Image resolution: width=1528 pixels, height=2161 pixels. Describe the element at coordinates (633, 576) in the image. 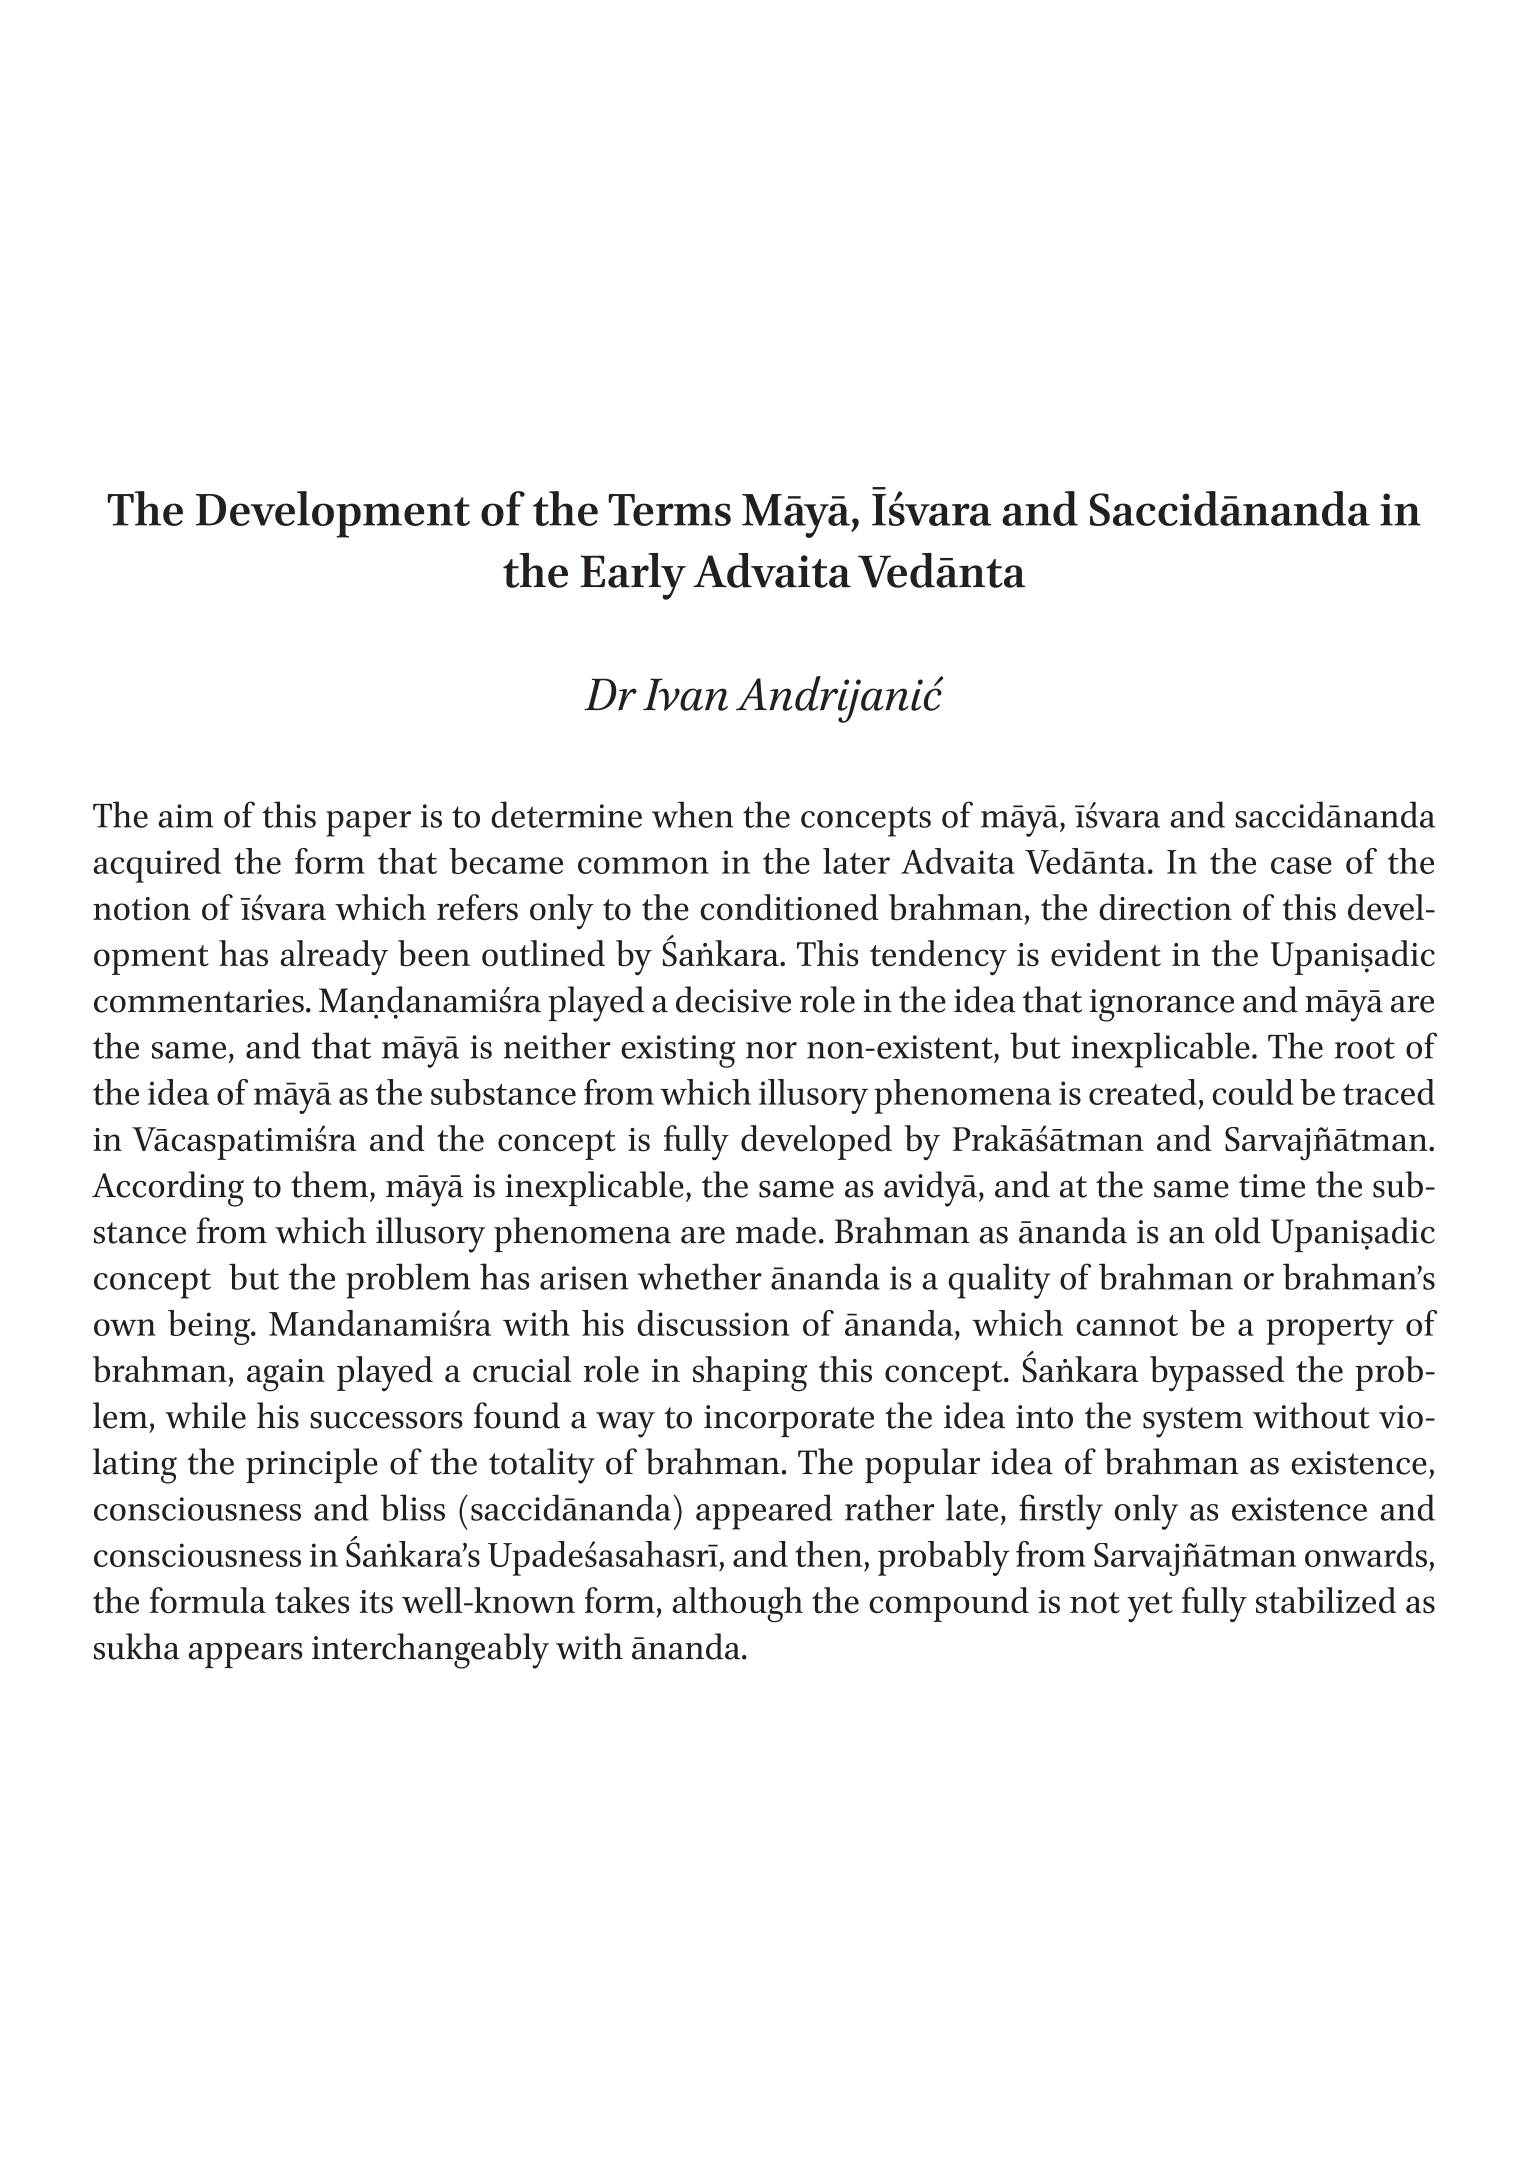

I see `Early` at that location.
